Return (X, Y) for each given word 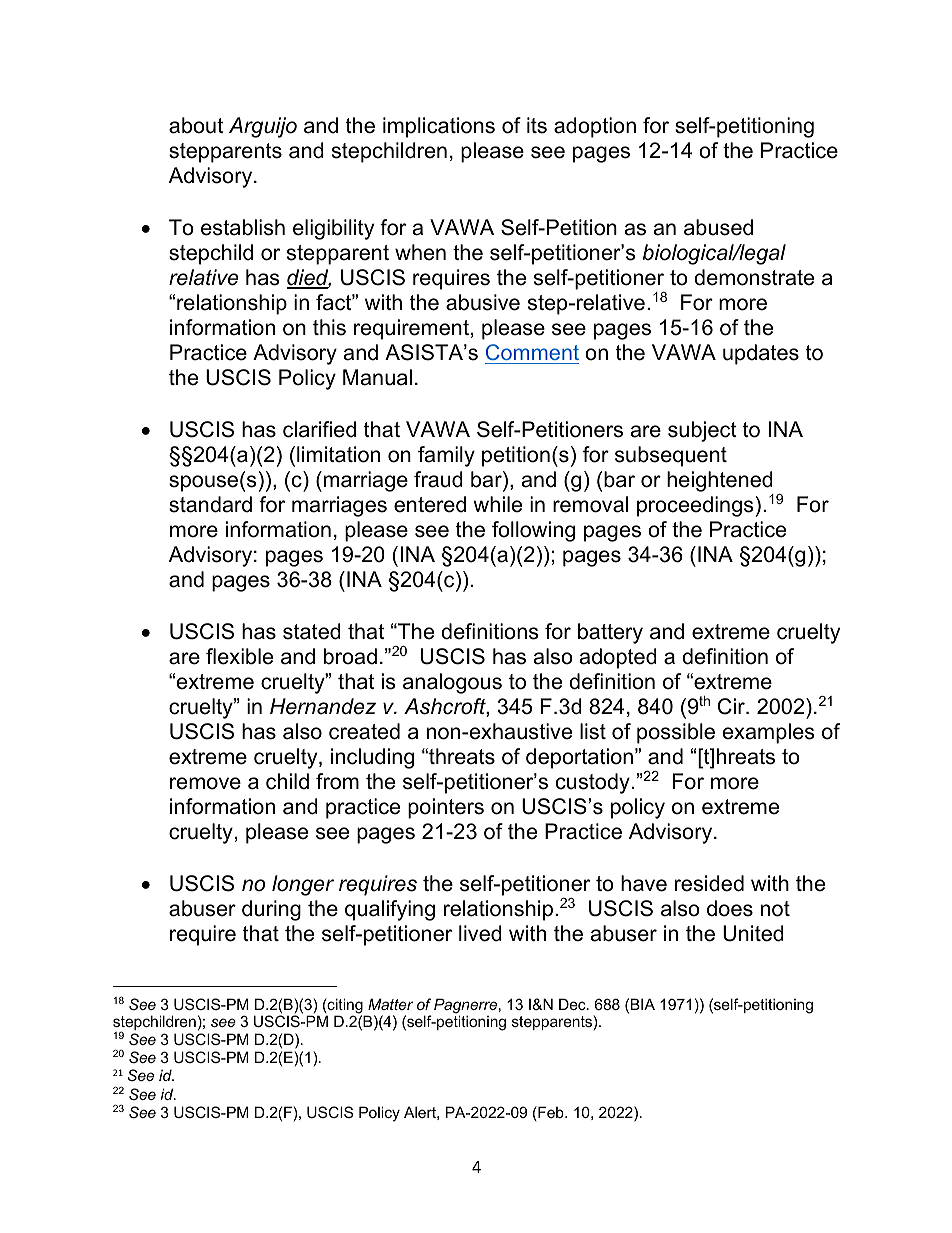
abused (718, 227)
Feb (551, 1113)
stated (312, 631)
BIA (643, 1004)
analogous (452, 683)
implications (439, 127)
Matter (390, 1004)
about (196, 125)
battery (610, 633)
